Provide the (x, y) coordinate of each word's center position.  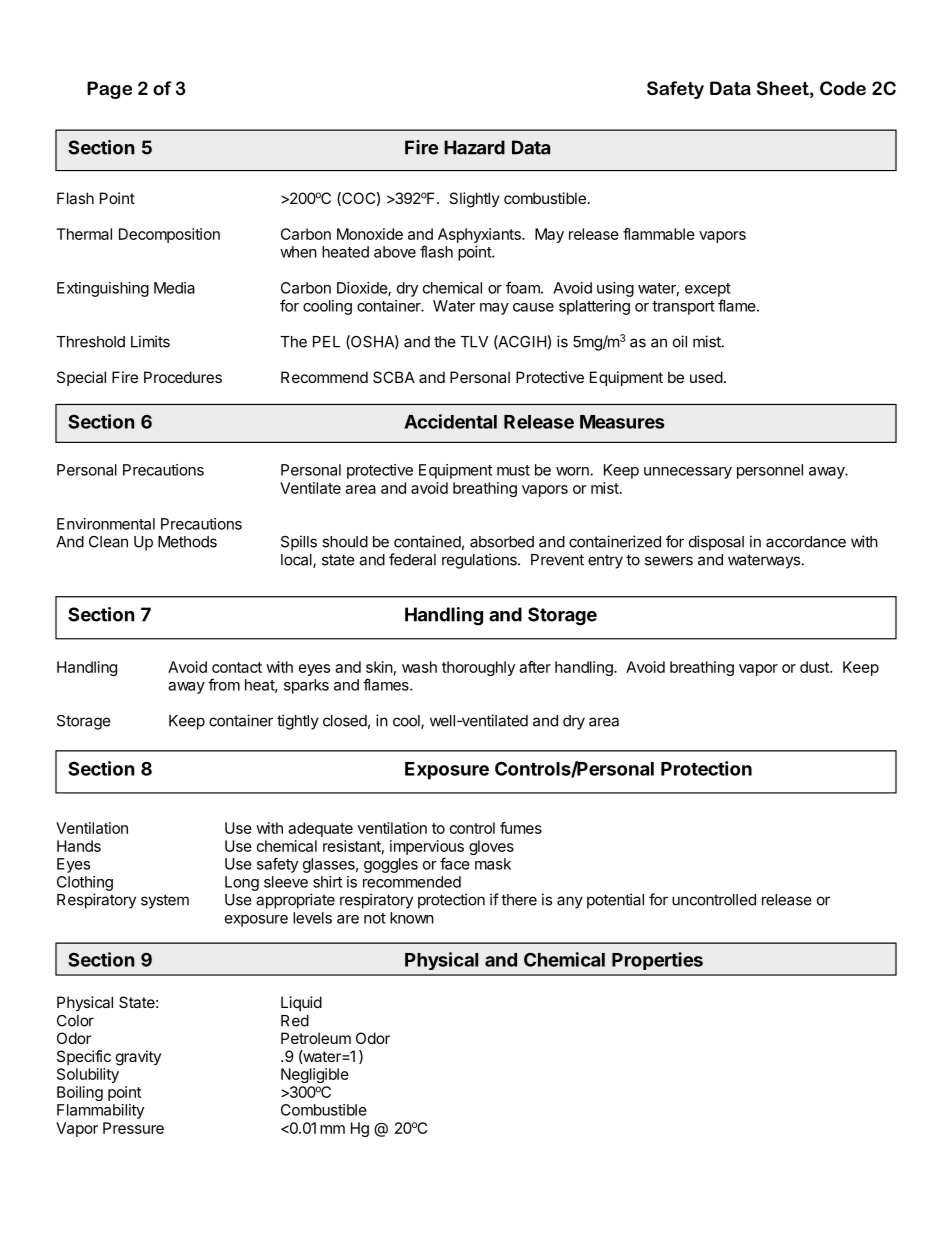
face (455, 863)
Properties (657, 961)
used (706, 377)
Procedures (183, 377)
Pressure (133, 1128)
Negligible (315, 1075)
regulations (480, 561)
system (165, 901)
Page (109, 90)
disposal (716, 543)
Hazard (474, 147)
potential (615, 901)
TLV (474, 342)
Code (843, 88)
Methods (187, 542)
